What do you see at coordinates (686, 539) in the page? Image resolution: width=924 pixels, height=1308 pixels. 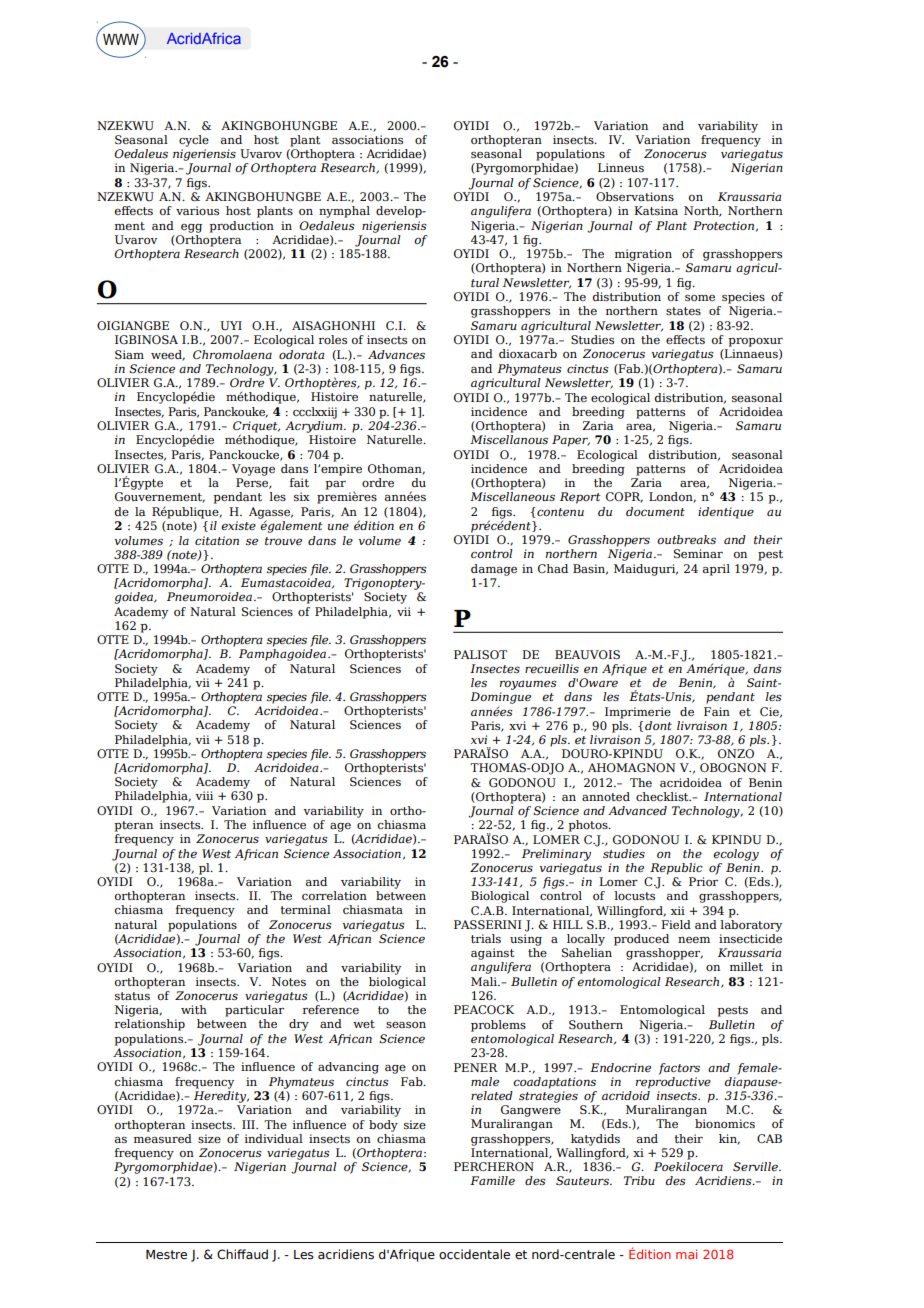 I see `outbreaks` at bounding box center [686, 539].
